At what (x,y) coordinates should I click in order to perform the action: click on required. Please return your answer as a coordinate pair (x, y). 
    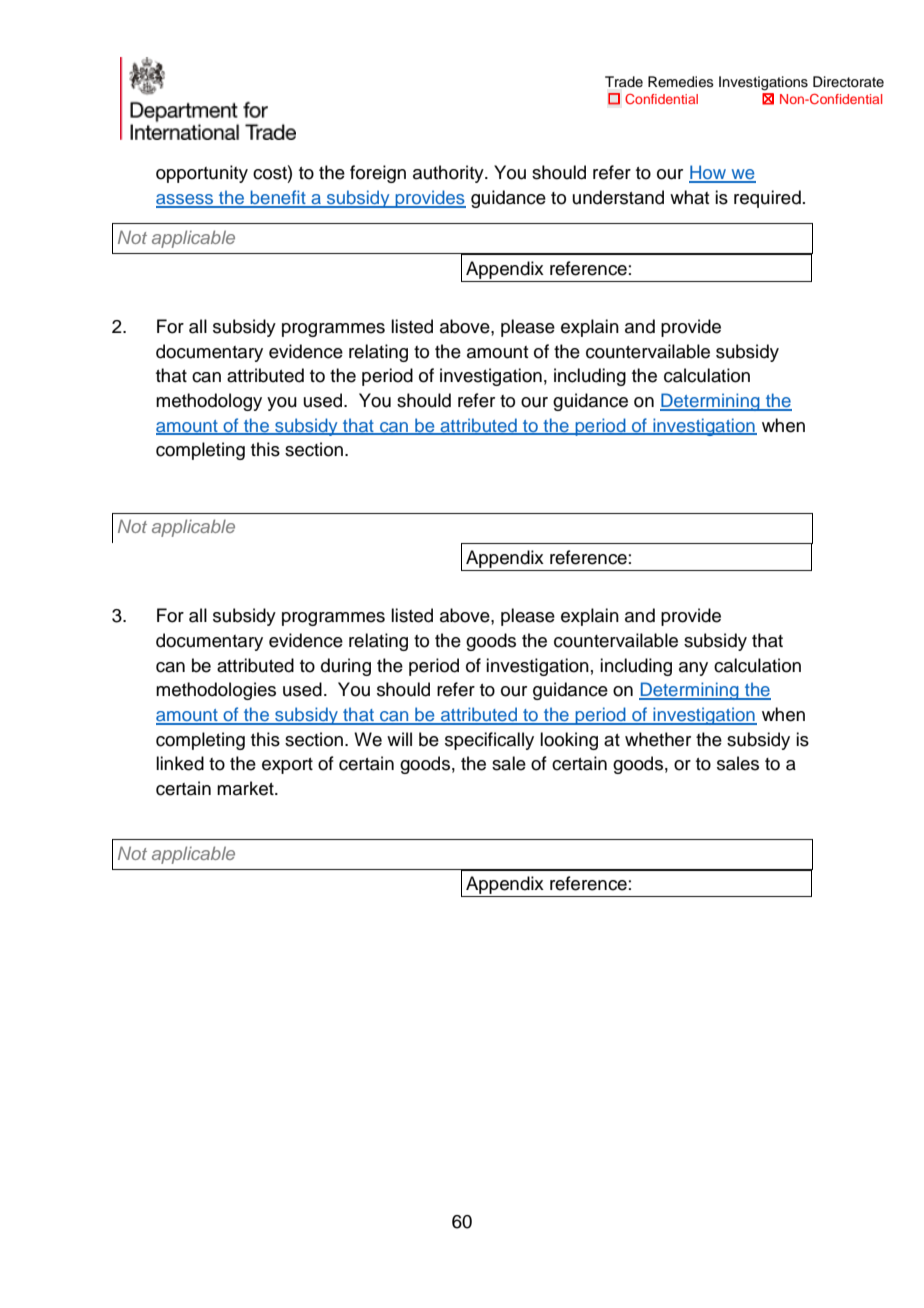
    Looking at the image, I should click on (767, 199).
